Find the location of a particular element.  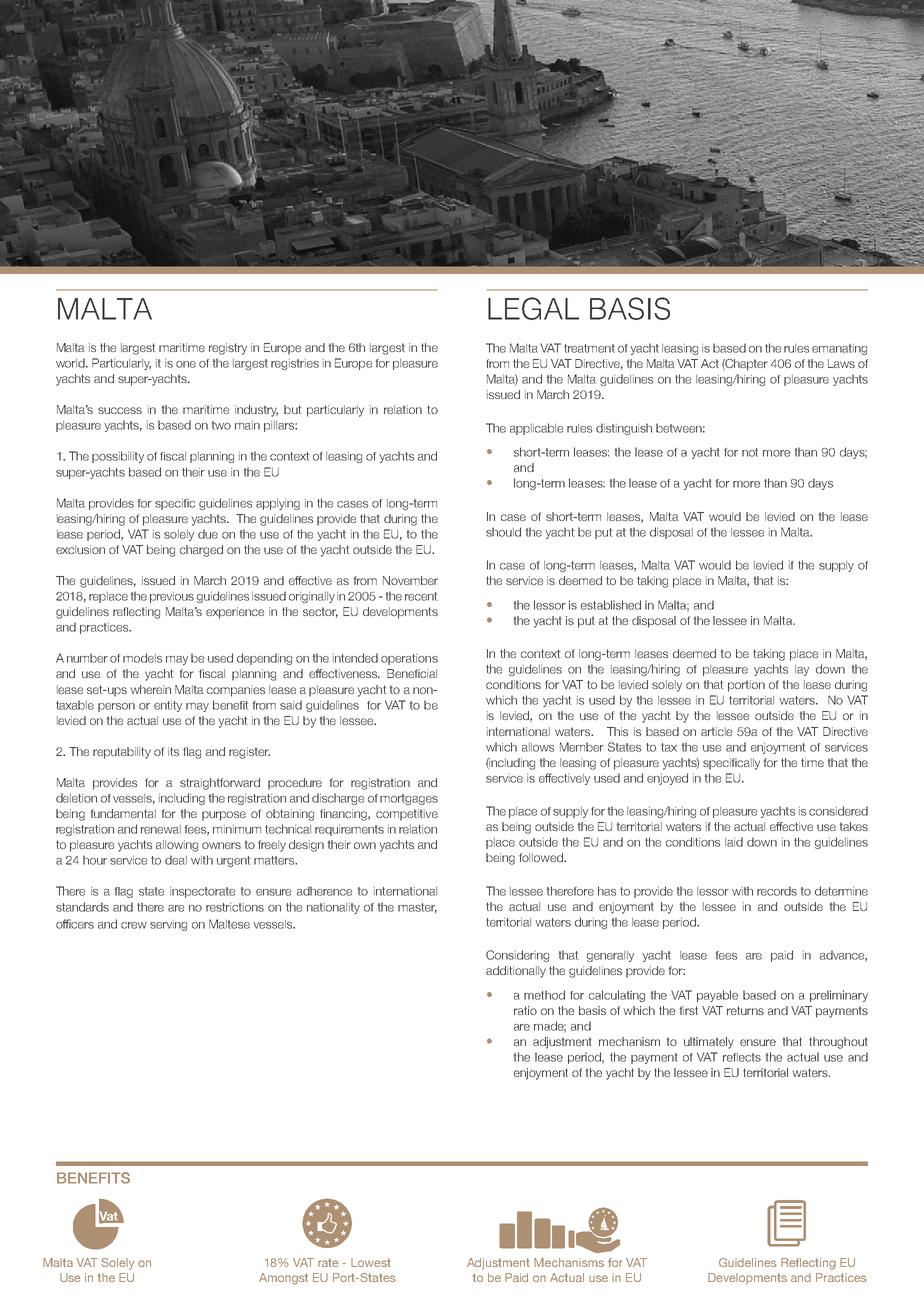

mortgages is located at coordinates (409, 799).
